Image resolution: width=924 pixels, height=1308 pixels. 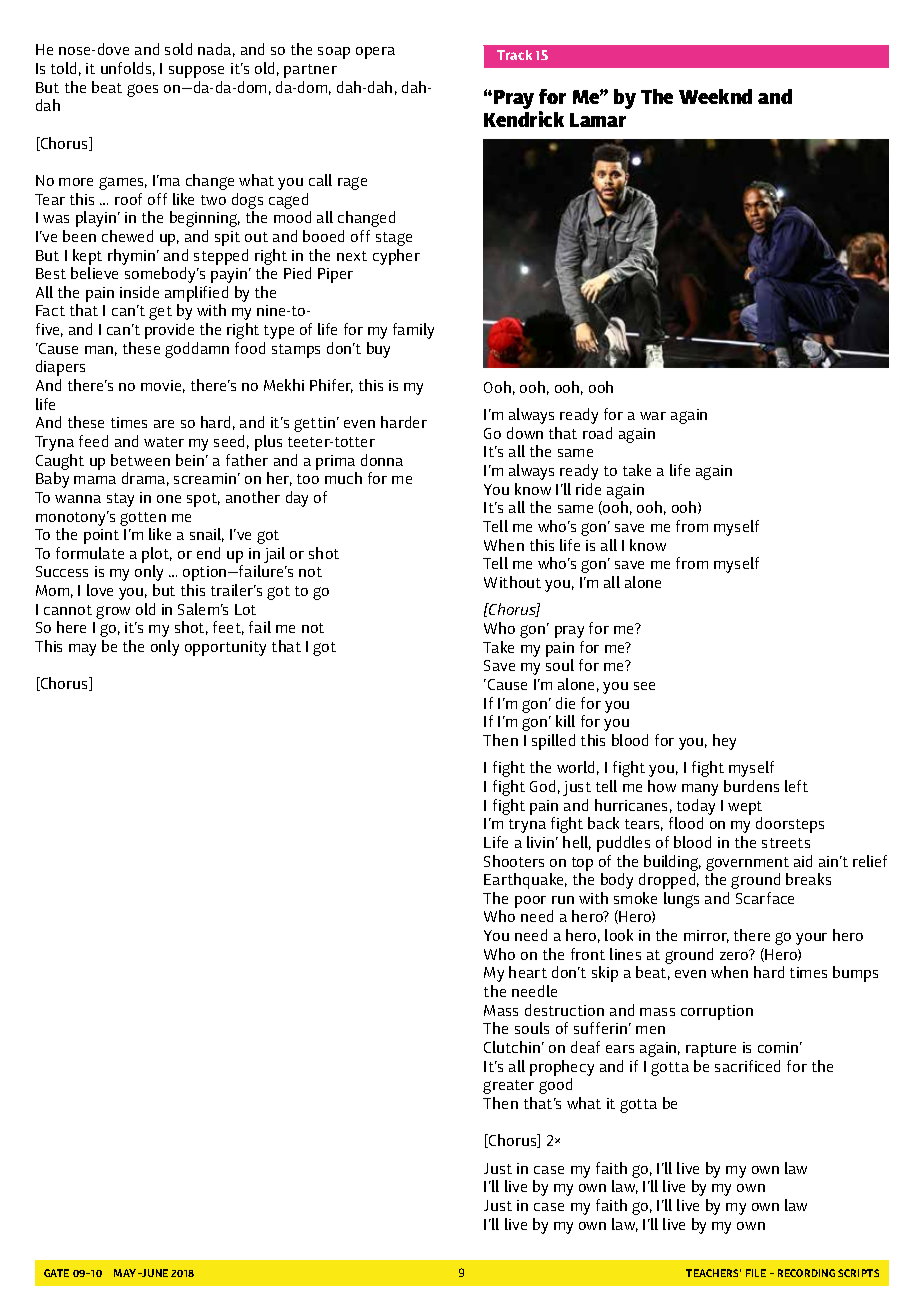 What do you see at coordinates (140, 460) in the screenshot?
I see `between` at bounding box center [140, 460].
